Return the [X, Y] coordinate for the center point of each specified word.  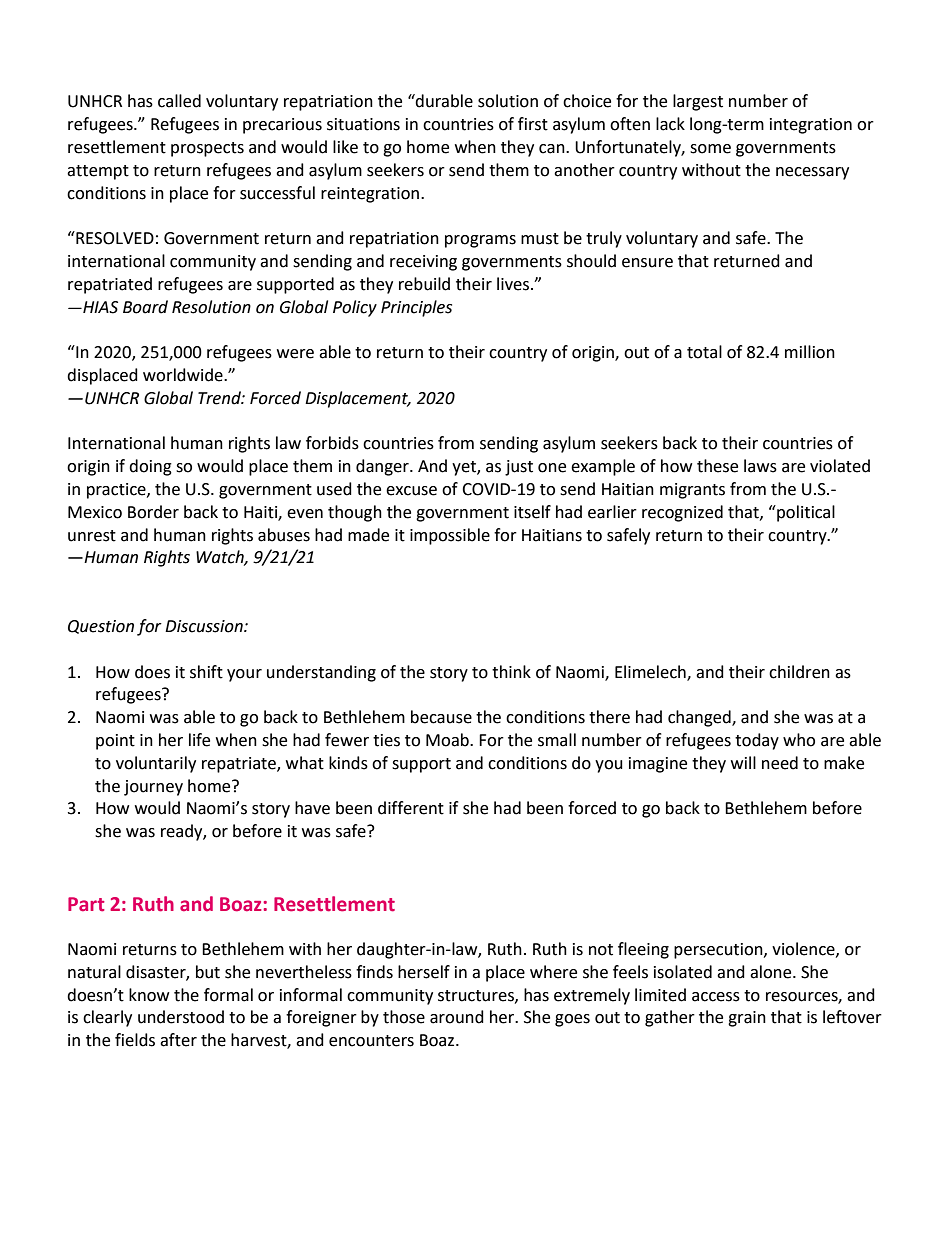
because [441, 717]
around [457, 1017]
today [757, 741]
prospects [207, 149]
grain [747, 1019]
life [199, 740]
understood [181, 1017]
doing [150, 467]
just [519, 468]
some [710, 149]
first [533, 124]
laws [760, 466]
